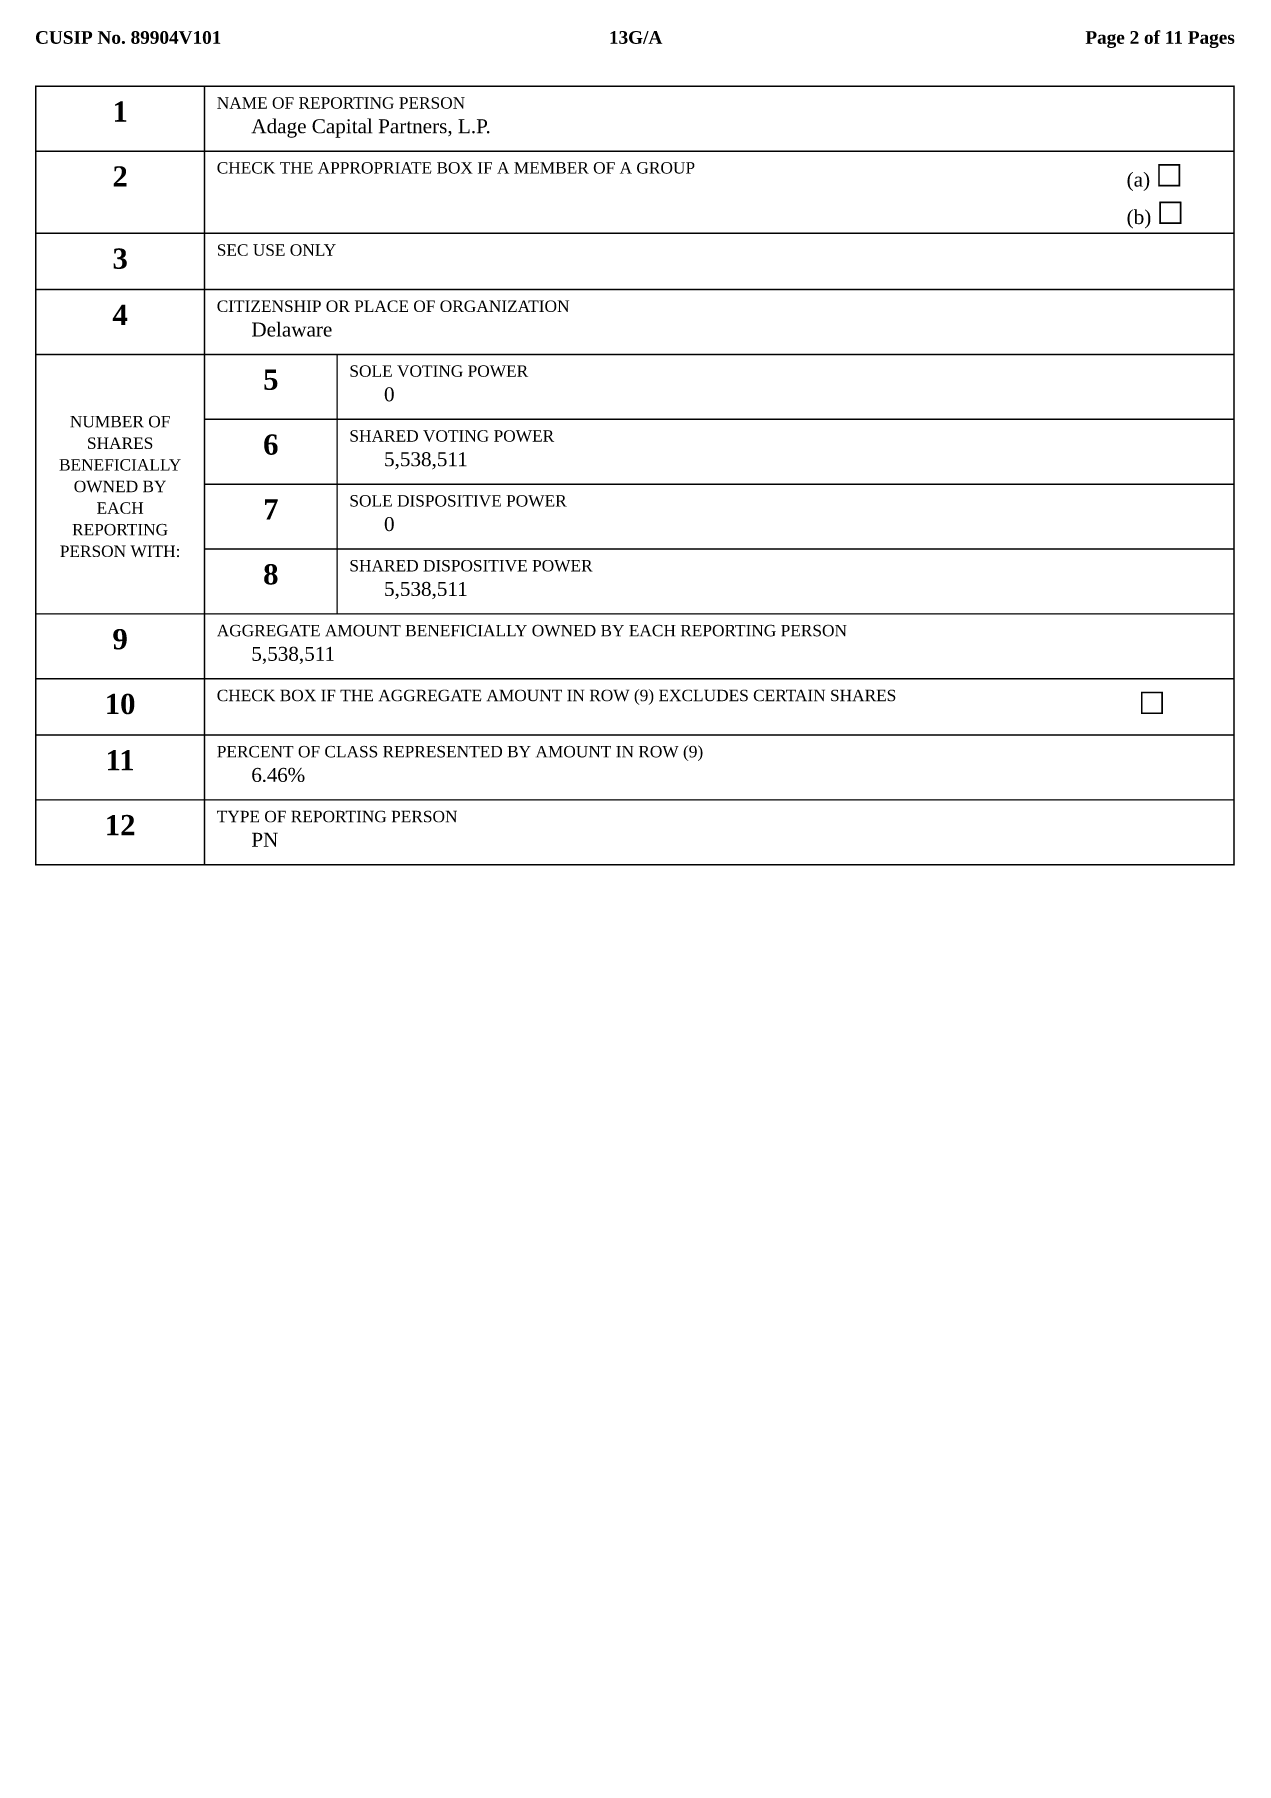 The height and width of the screenshot is (1798, 1271). What do you see at coordinates (504, 306) in the screenshot?
I see `ORGANIZATION` at bounding box center [504, 306].
